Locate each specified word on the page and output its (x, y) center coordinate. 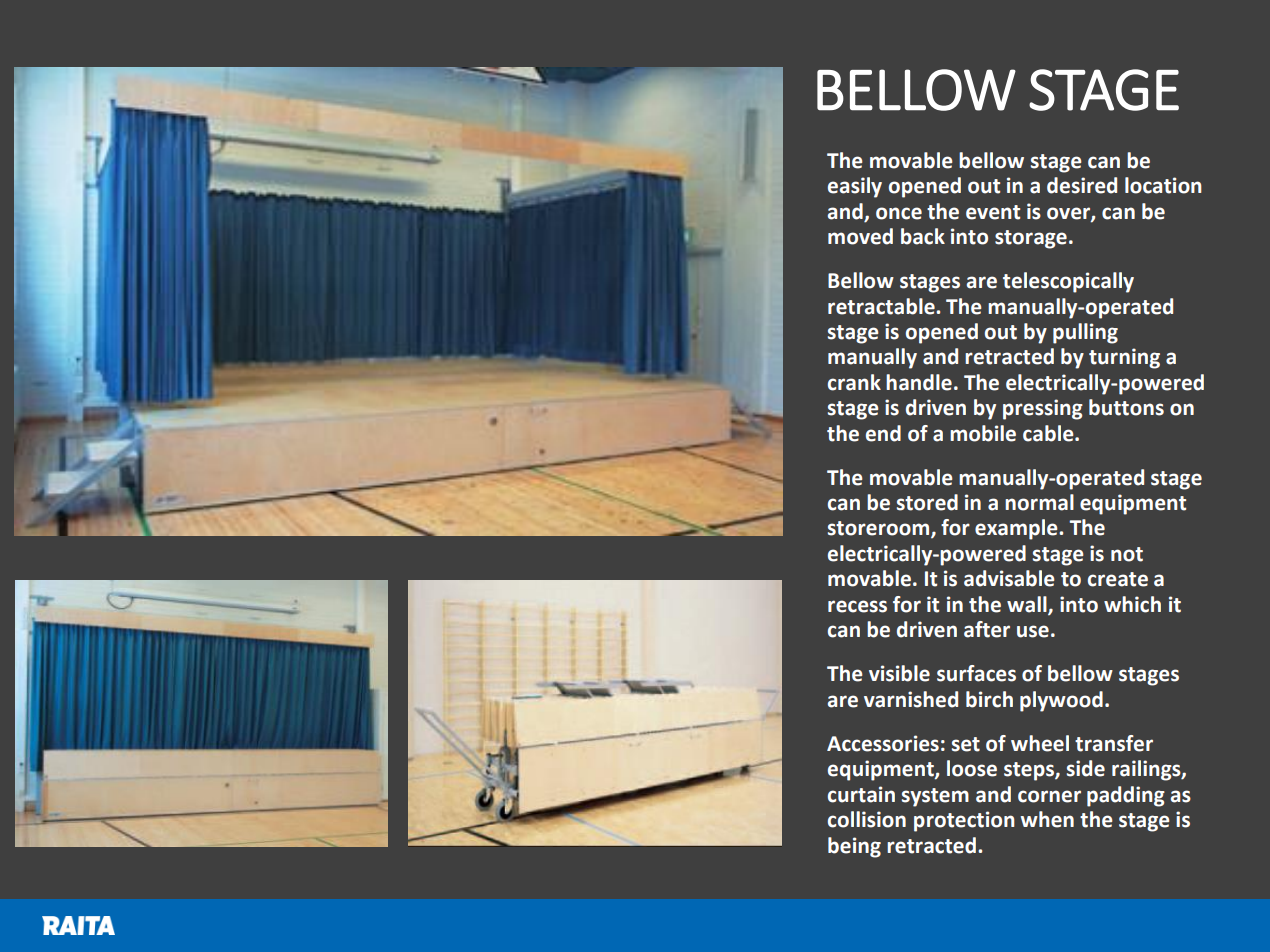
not (1127, 554)
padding (1126, 796)
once (899, 213)
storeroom (880, 529)
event (993, 212)
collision (867, 819)
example (1017, 529)
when (1047, 819)
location (1163, 185)
